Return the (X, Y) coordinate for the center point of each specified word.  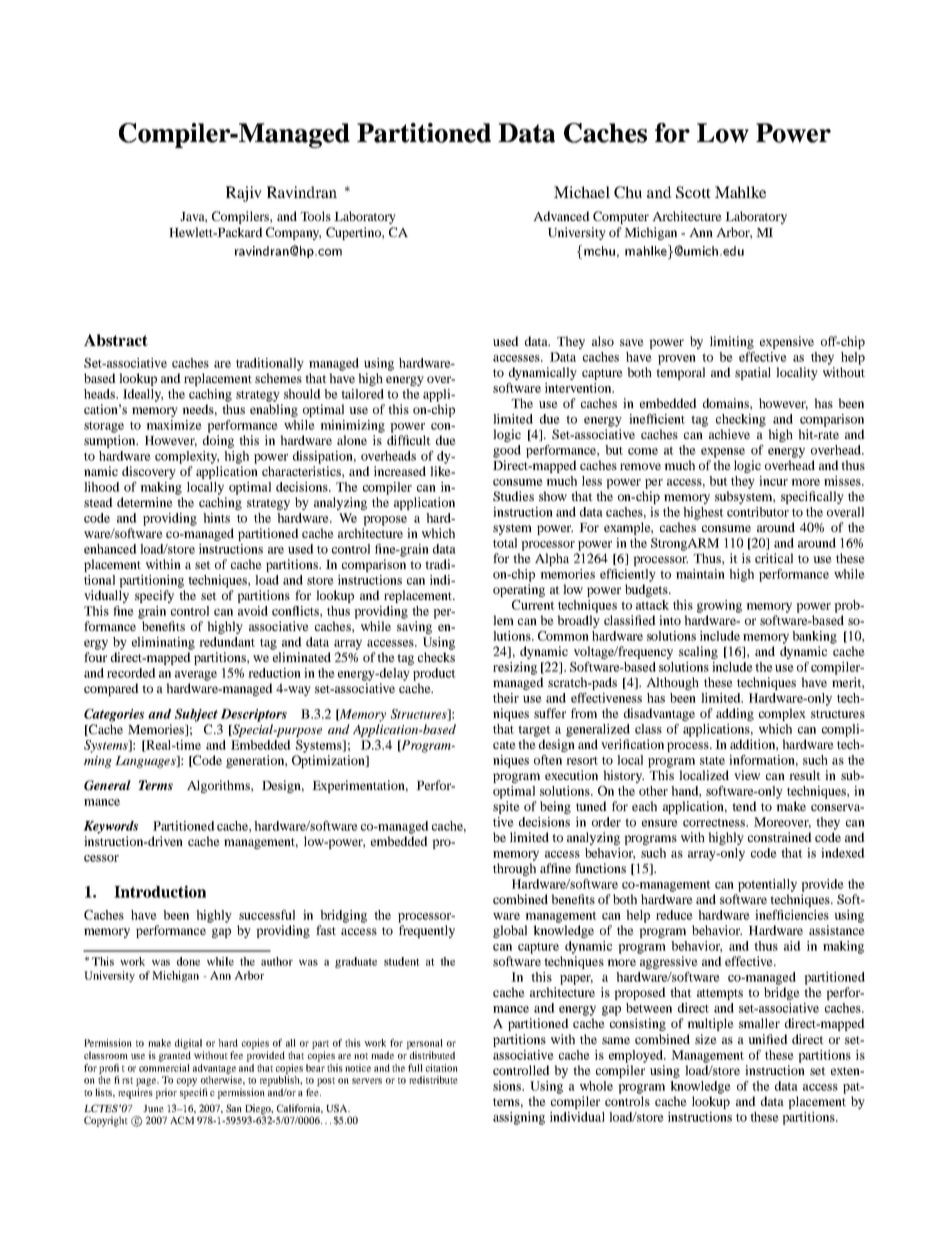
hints (216, 518)
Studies (513, 496)
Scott (693, 192)
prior (166, 1093)
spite (506, 807)
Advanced (561, 216)
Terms (155, 785)
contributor (758, 512)
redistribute (433, 1080)
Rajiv (244, 194)
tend (744, 806)
